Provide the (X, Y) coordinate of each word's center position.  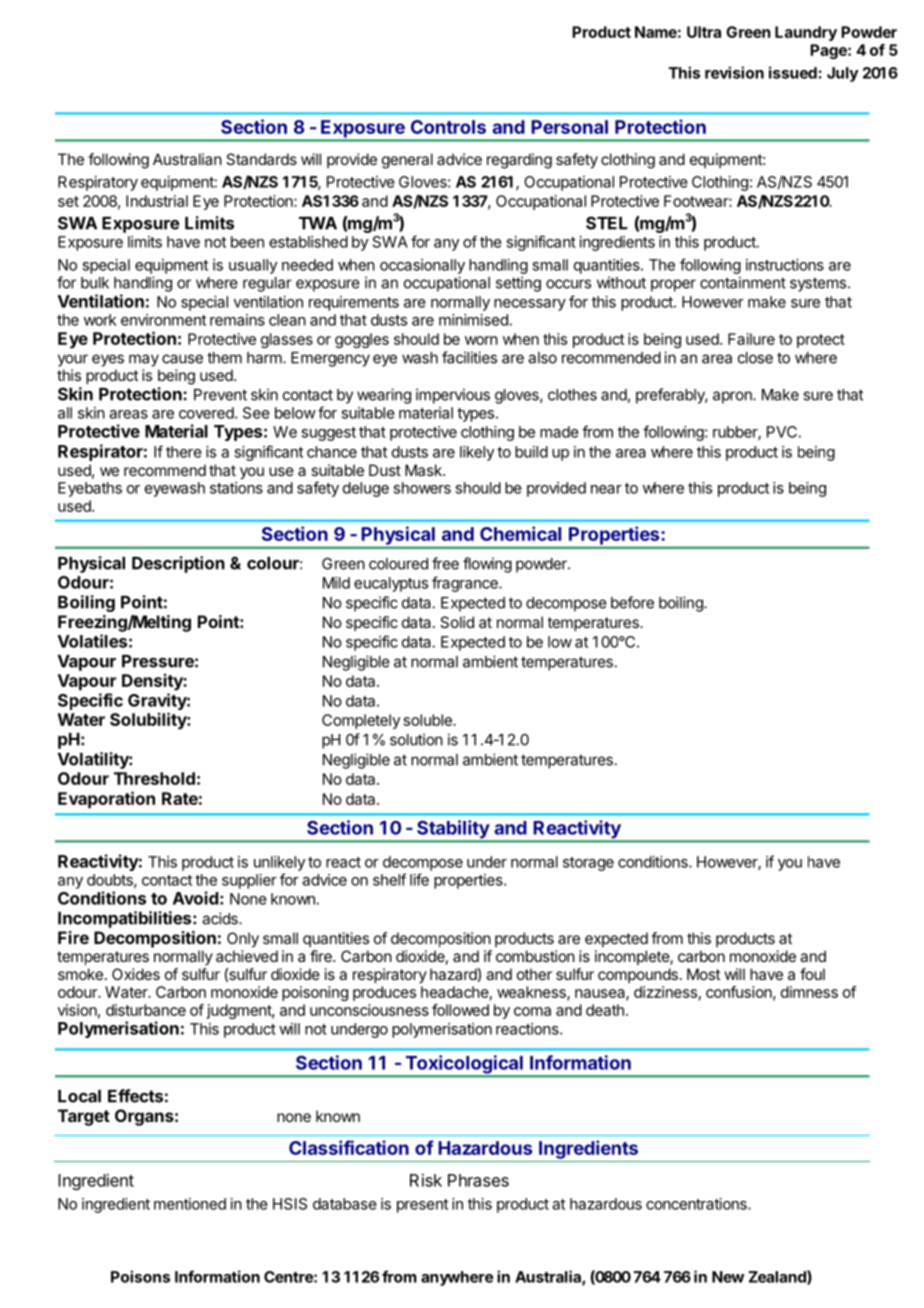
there (184, 452)
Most (703, 974)
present (422, 1206)
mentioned (190, 1204)
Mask (424, 470)
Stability (453, 830)
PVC (782, 432)
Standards (261, 159)
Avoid (195, 898)
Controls (448, 127)
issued (793, 72)
